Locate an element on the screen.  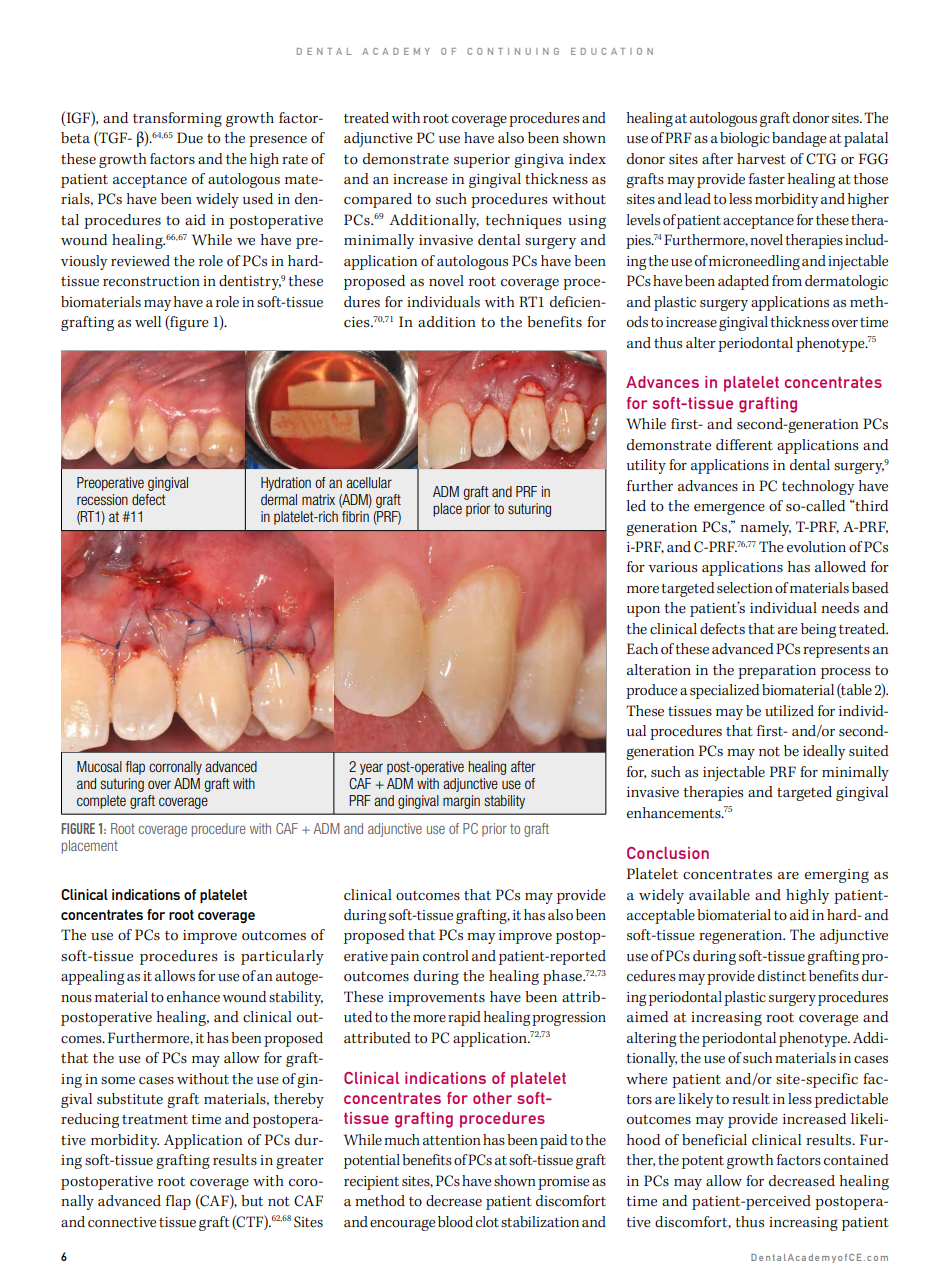
preparation is located at coordinates (777, 672).
